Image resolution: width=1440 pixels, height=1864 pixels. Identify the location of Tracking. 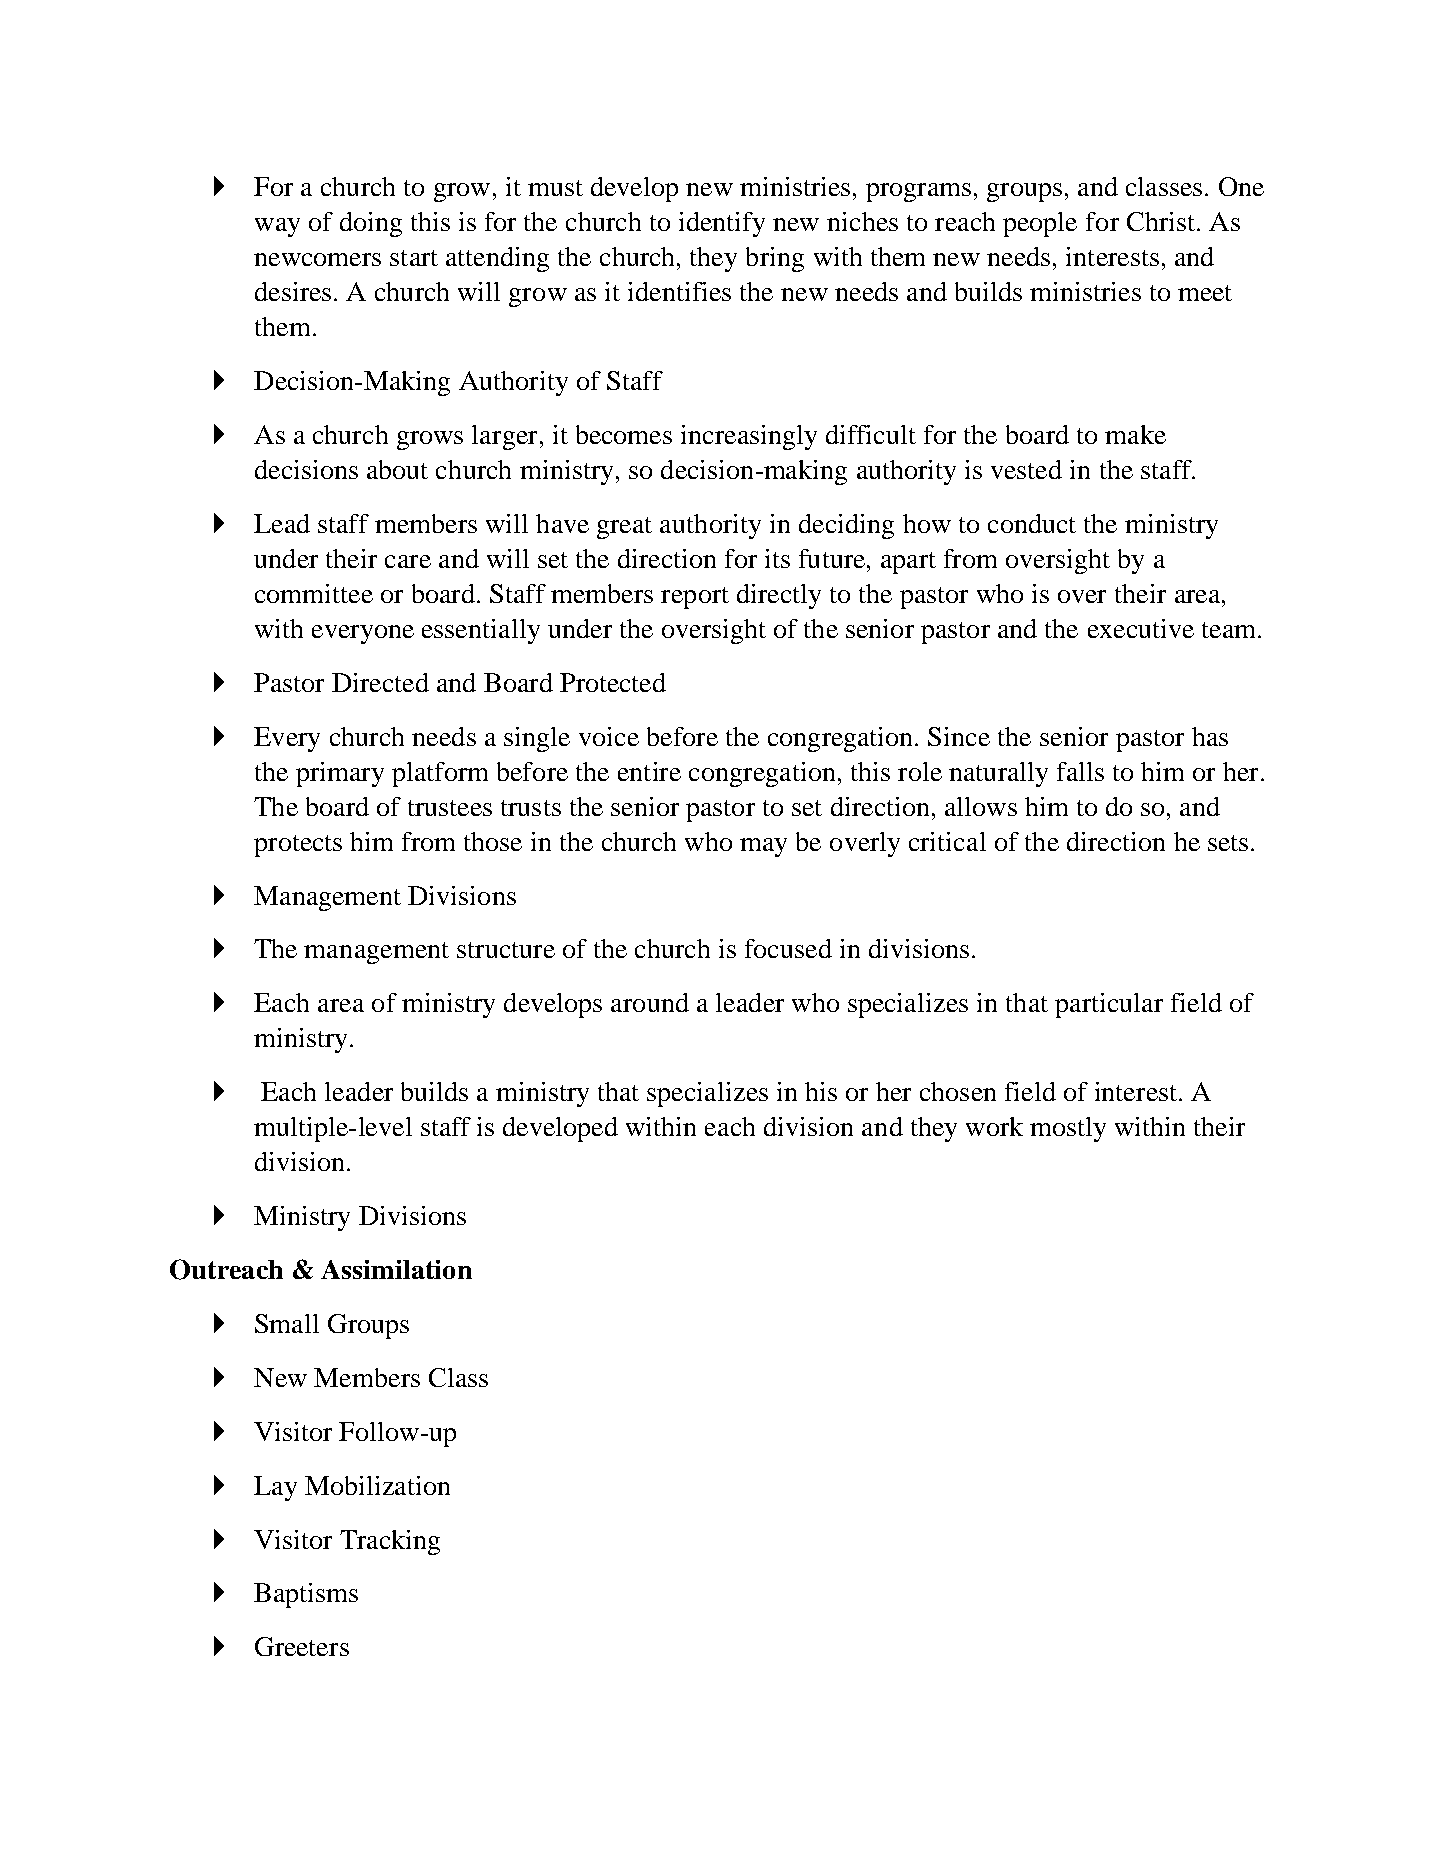
(390, 1542).
